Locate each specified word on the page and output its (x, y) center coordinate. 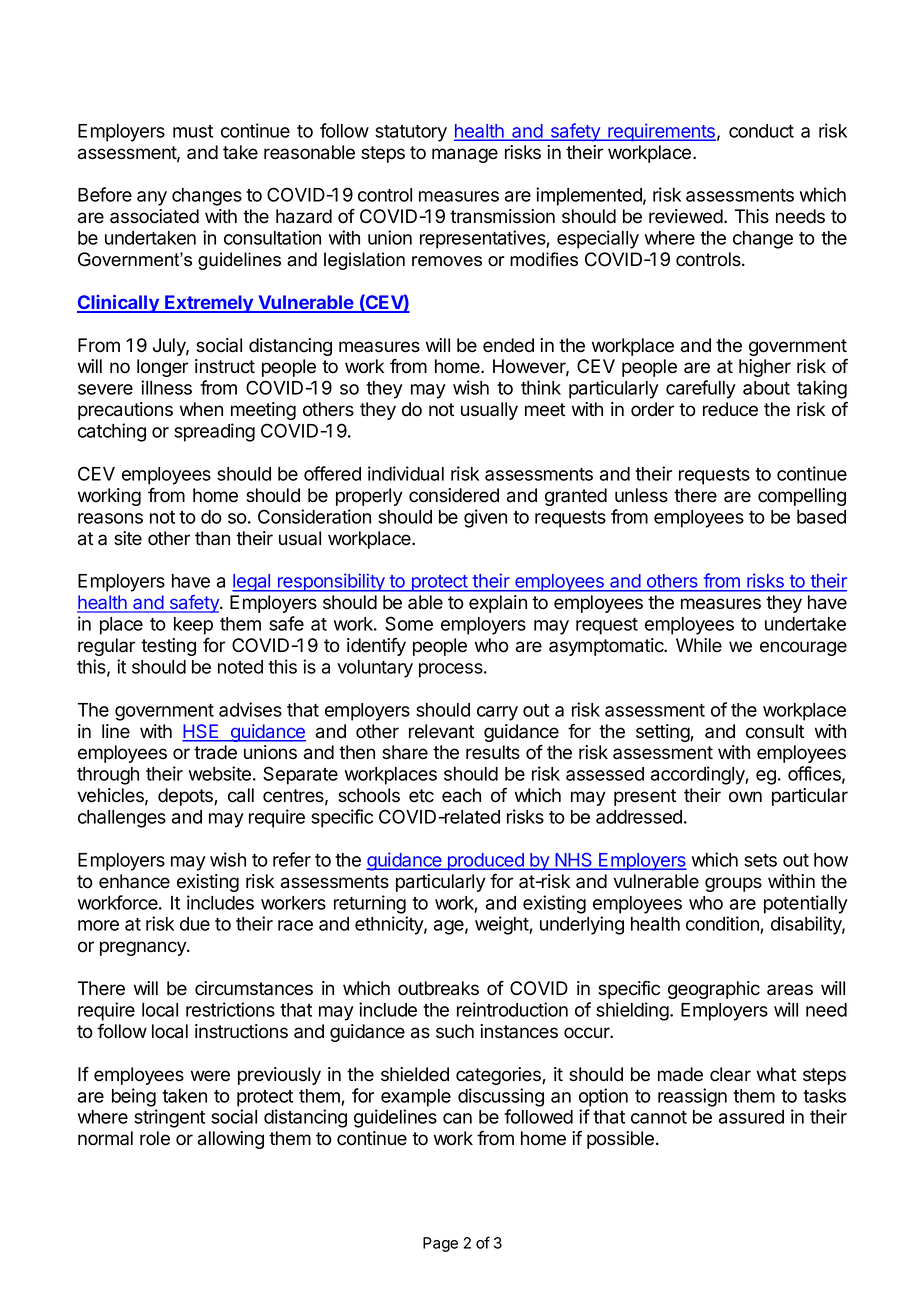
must (193, 131)
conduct (761, 131)
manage (465, 155)
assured (751, 1117)
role (155, 1138)
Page (440, 1244)
